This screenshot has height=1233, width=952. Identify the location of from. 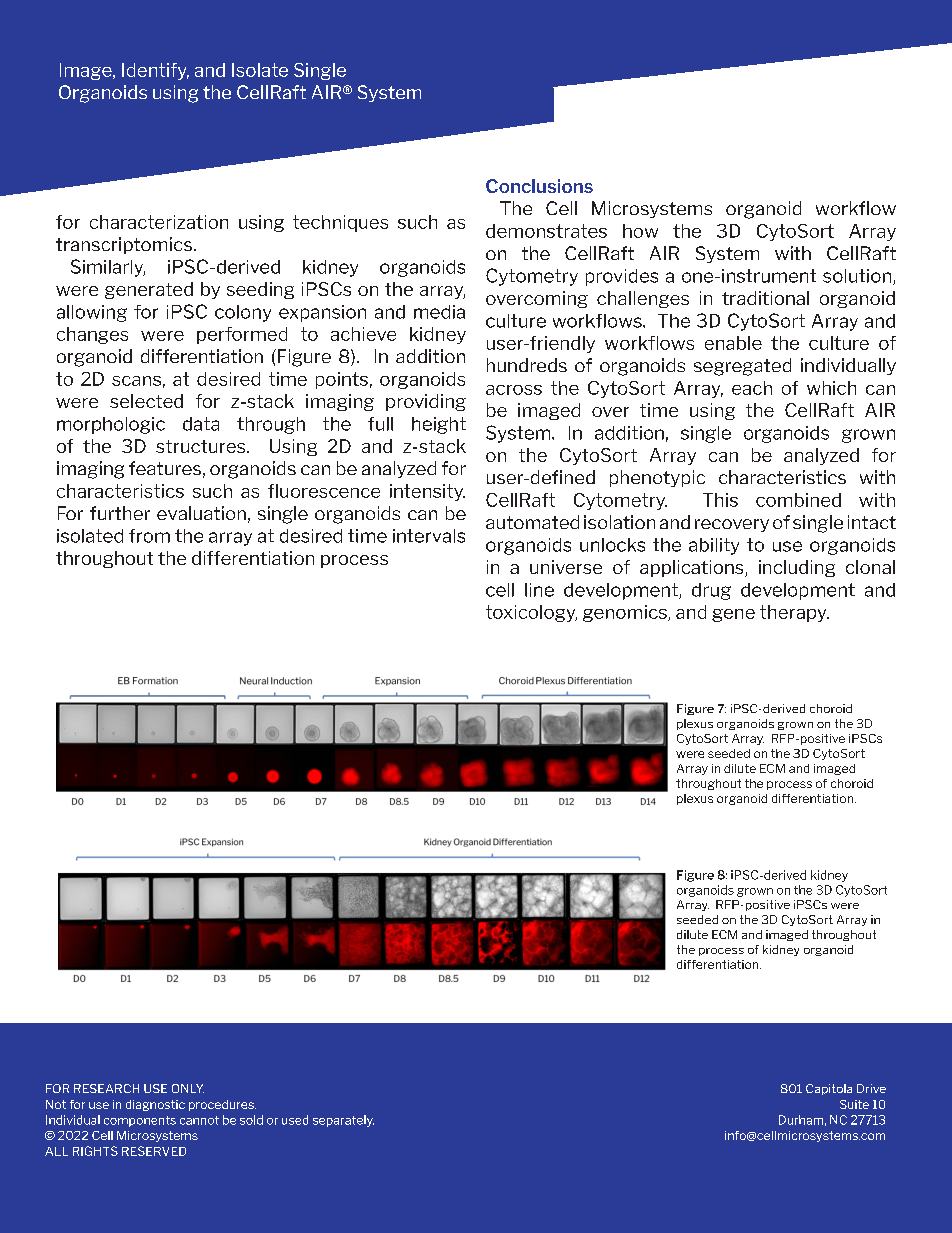
(149, 536).
